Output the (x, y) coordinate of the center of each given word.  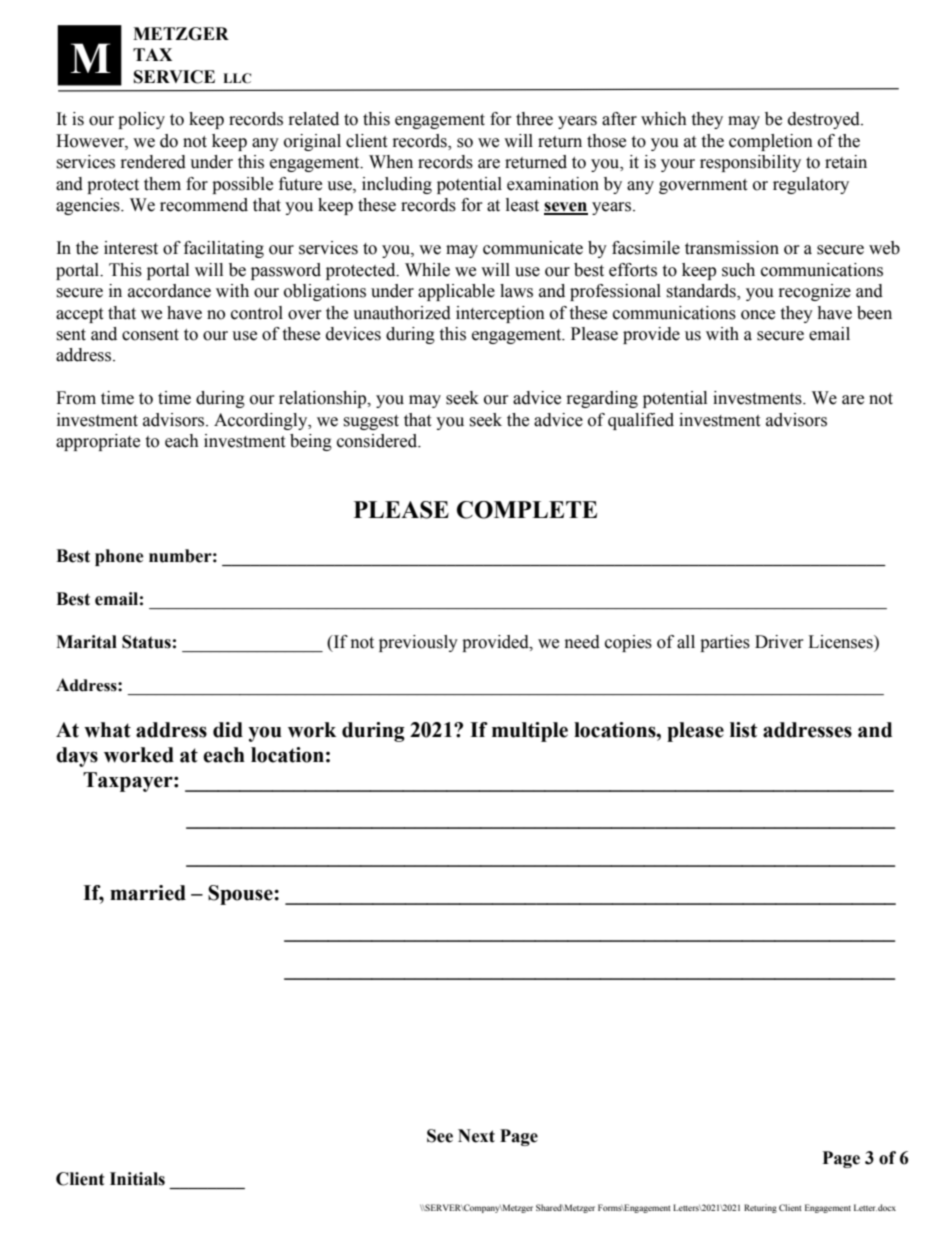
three (534, 119)
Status (146, 642)
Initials (137, 1179)
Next (476, 1136)
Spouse (241, 895)
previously (418, 643)
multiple (530, 732)
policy (141, 120)
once (758, 315)
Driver (779, 642)
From (76, 398)
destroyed (825, 120)
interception (500, 314)
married (148, 893)
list (743, 730)
